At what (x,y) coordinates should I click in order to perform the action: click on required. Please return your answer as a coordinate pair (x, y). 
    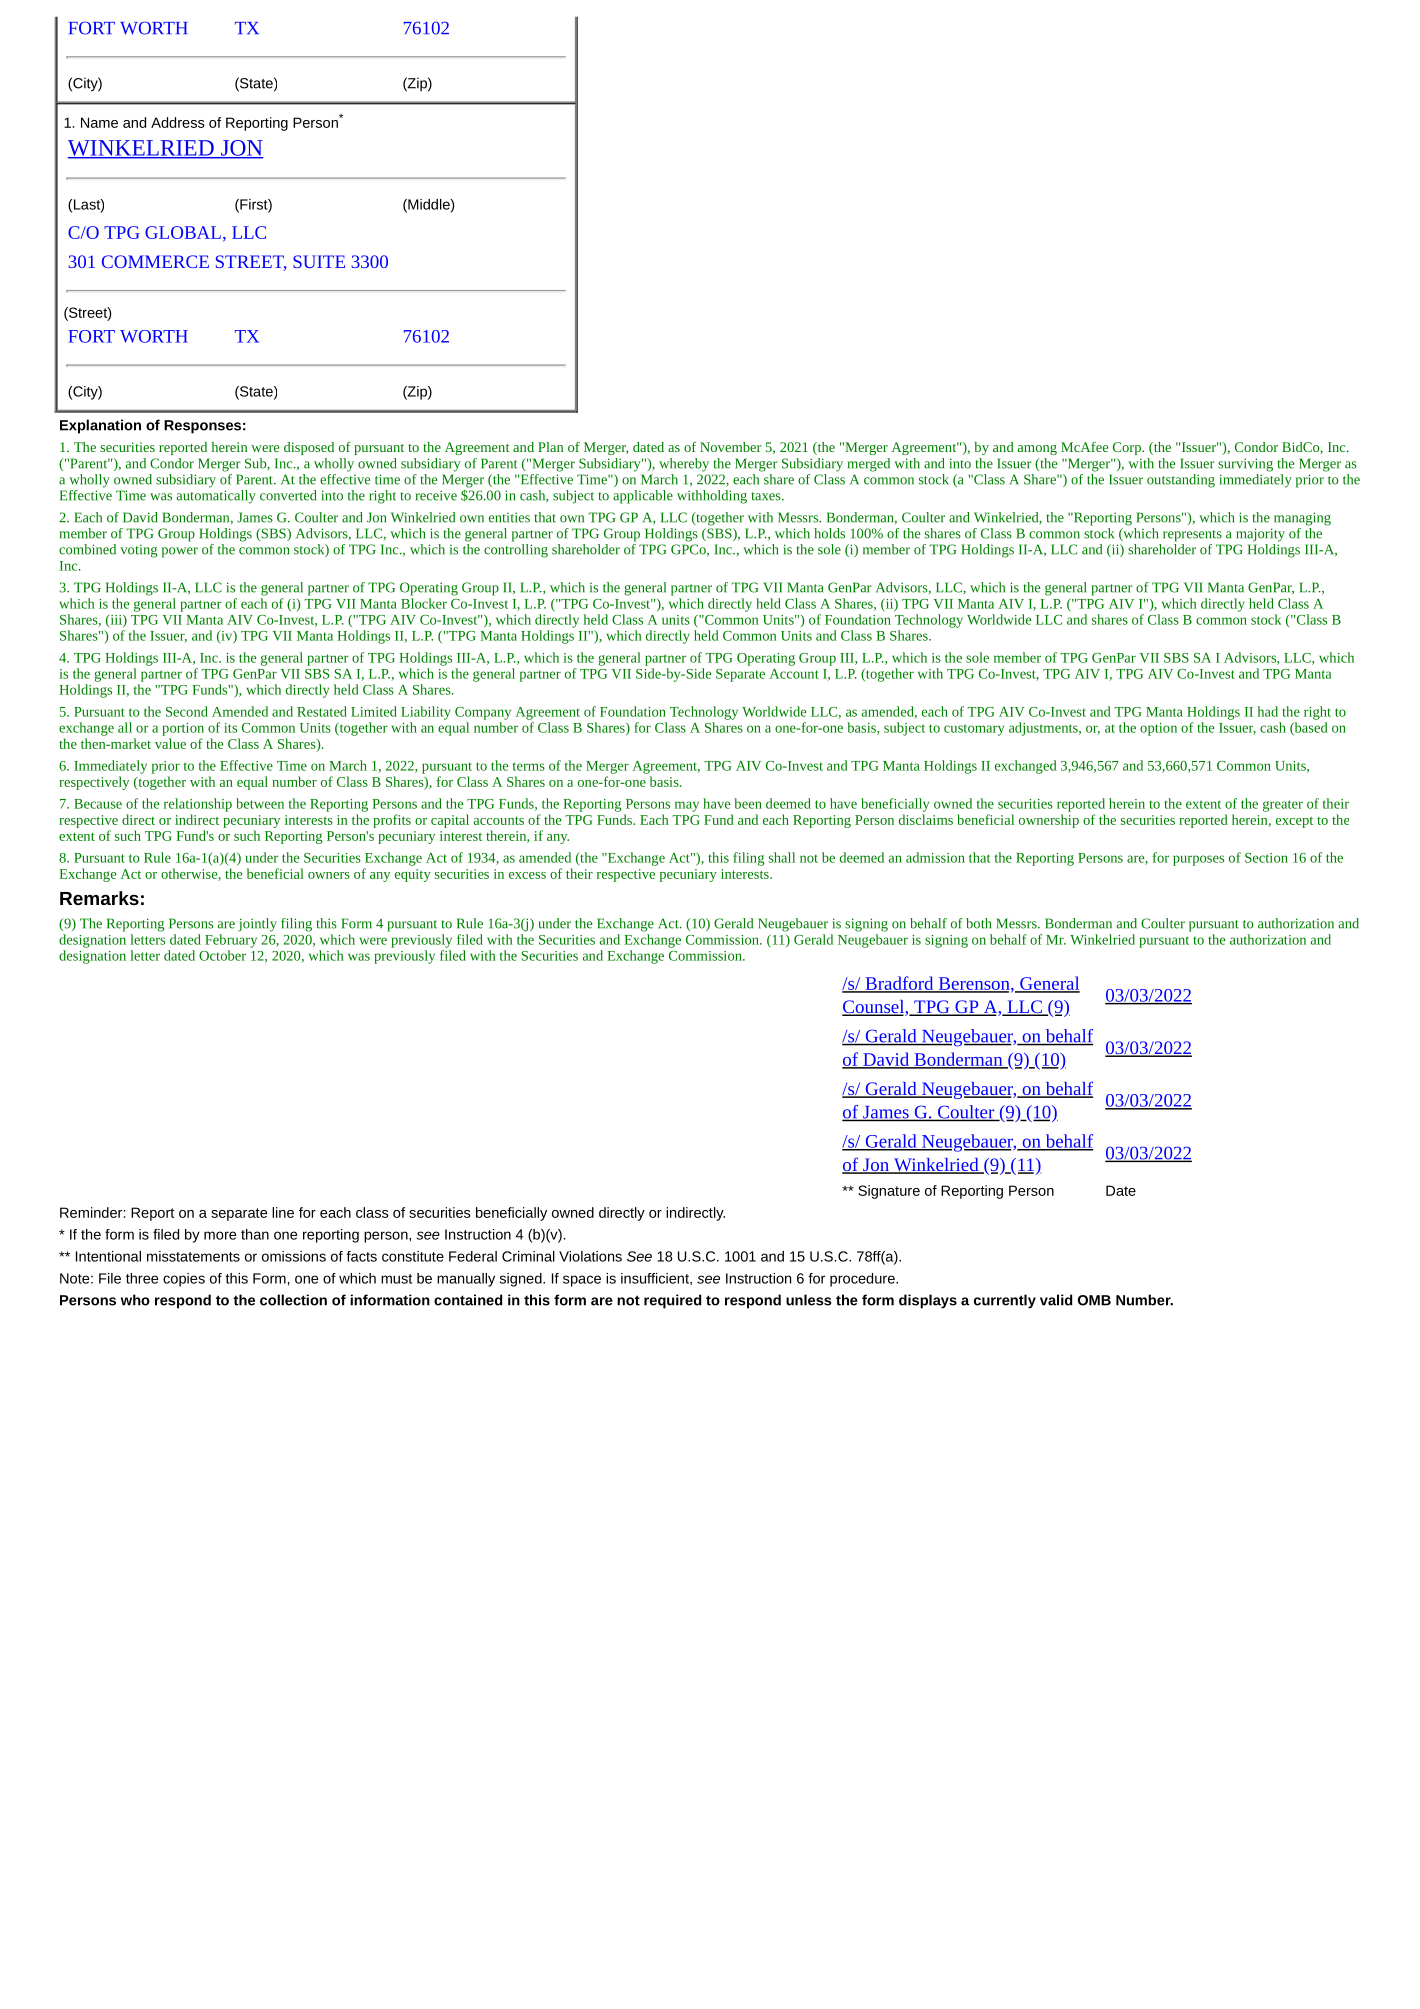
    Looking at the image, I should click on (672, 1301).
